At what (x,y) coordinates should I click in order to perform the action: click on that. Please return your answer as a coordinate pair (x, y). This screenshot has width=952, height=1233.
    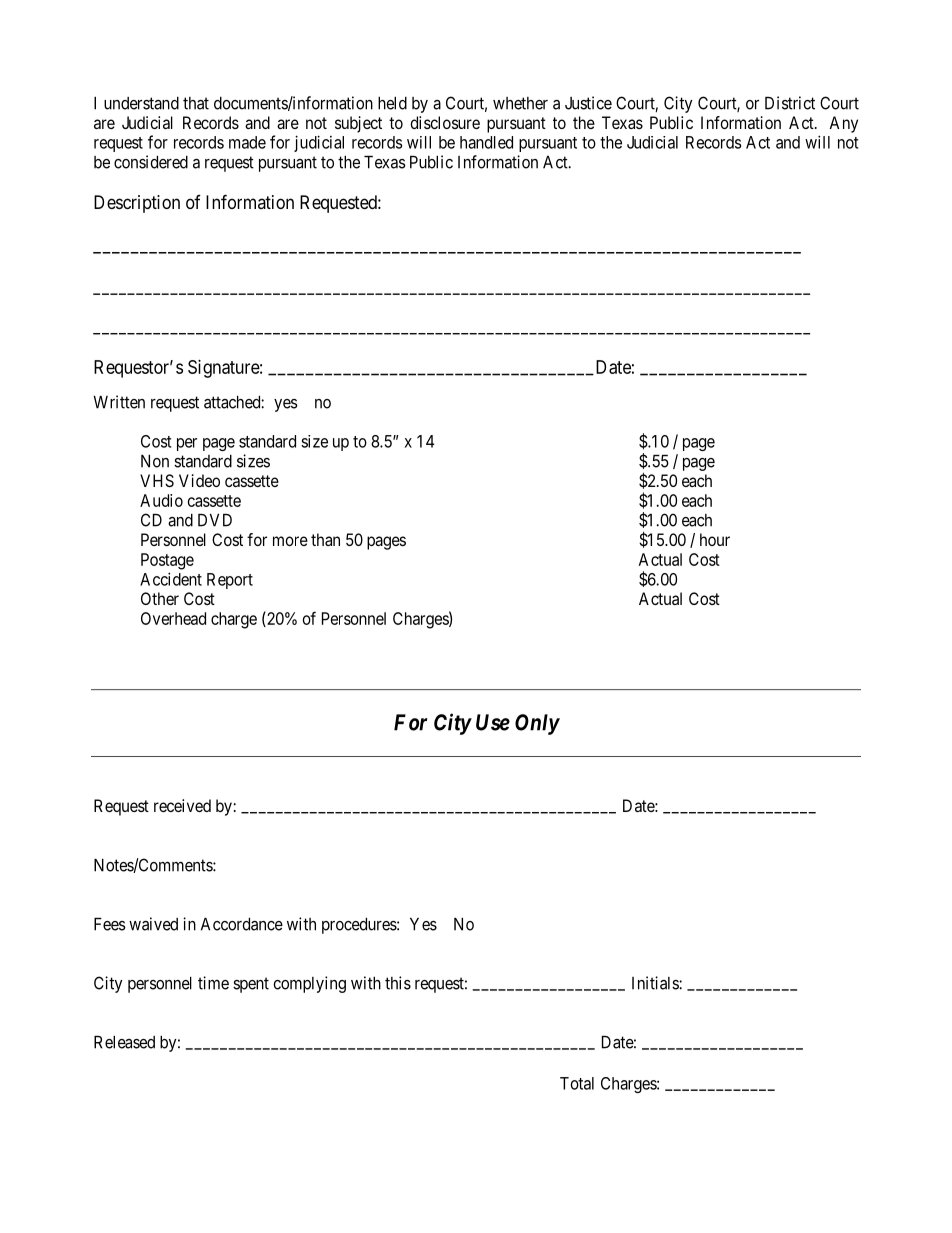
    Looking at the image, I should click on (196, 103).
